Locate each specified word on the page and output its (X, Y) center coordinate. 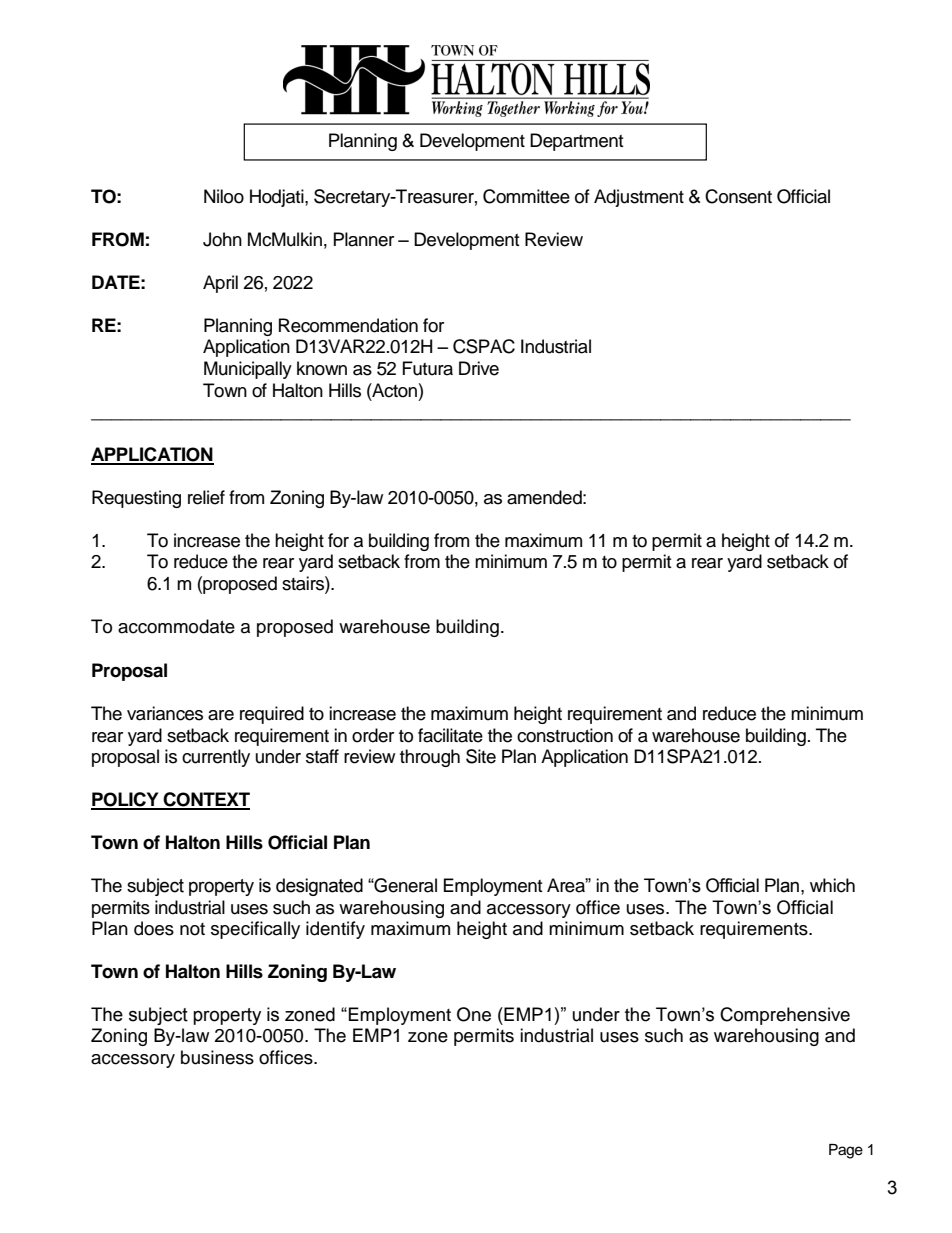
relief (206, 497)
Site (481, 756)
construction (565, 735)
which (832, 885)
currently (216, 758)
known (322, 368)
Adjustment (639, 198)
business (217, 1057)
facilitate (450, 735)
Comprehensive (785, 1016)
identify (335, 930)
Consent (738, 196)
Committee (526, 196)
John (222, 239)
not (192, 929)
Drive (479, 368)
